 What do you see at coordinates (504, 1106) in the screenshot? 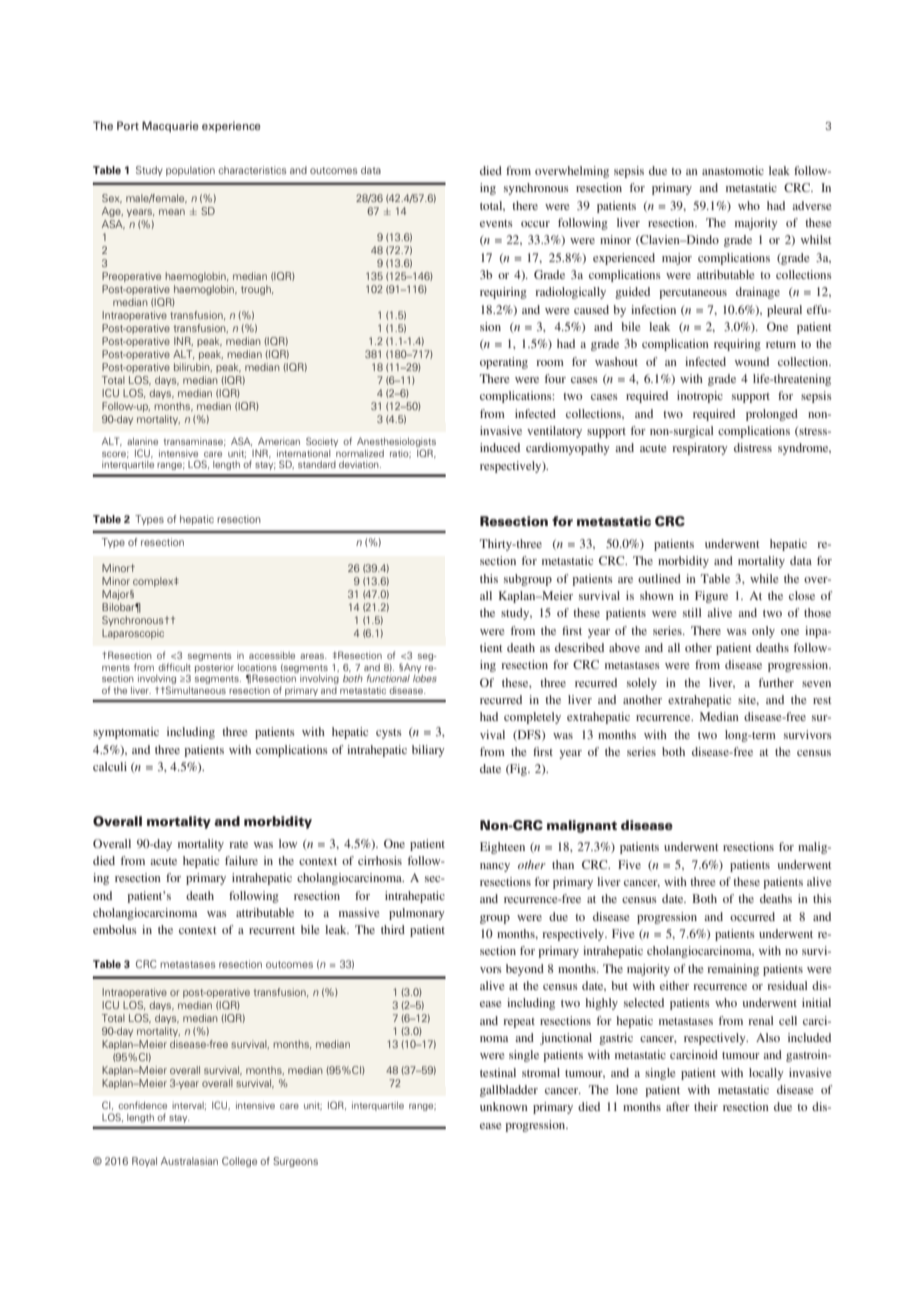
I see `unknown` at bounding box center [504, 1106].
